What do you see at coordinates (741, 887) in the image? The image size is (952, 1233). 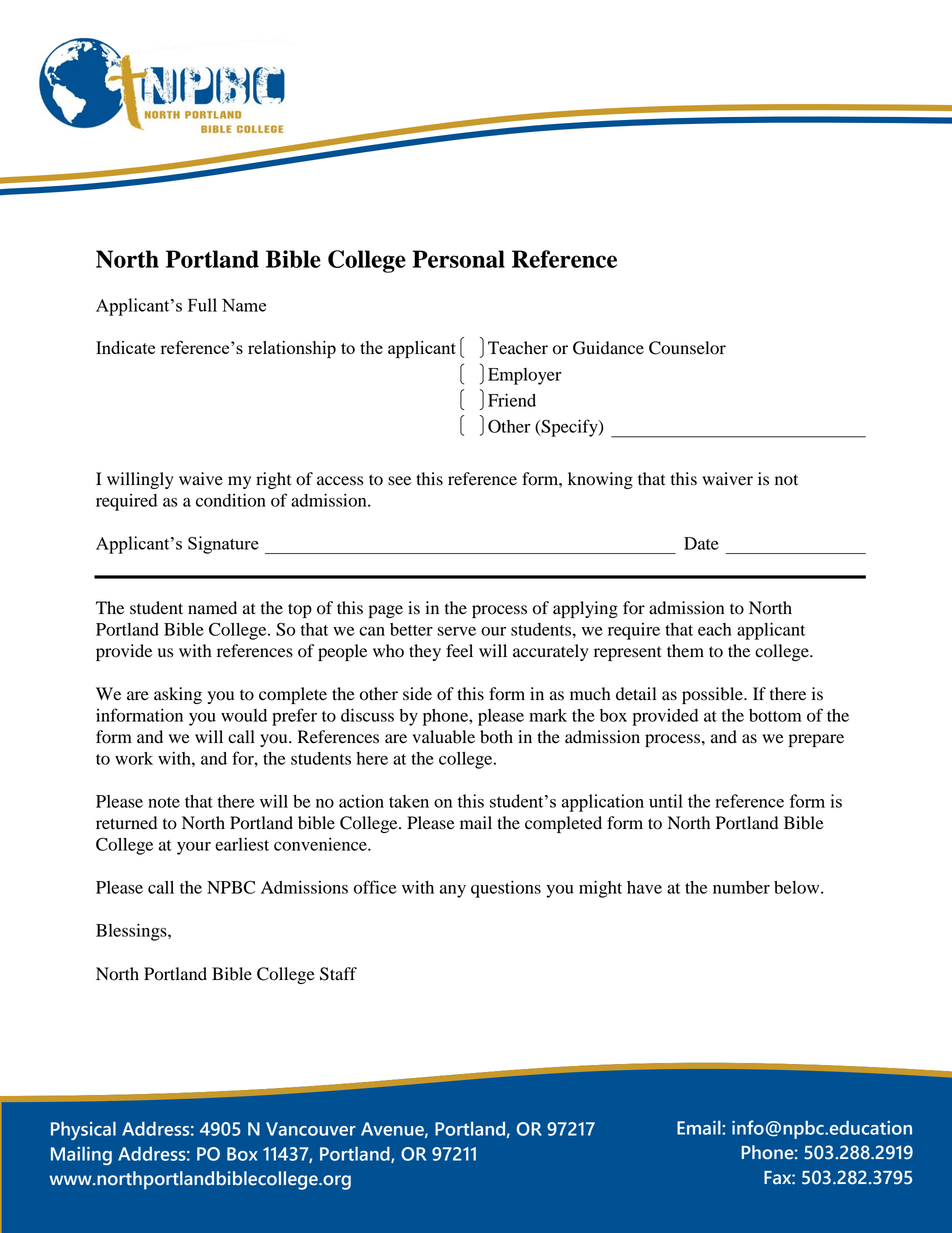 I see `number` at bounding box center [741, 887].
